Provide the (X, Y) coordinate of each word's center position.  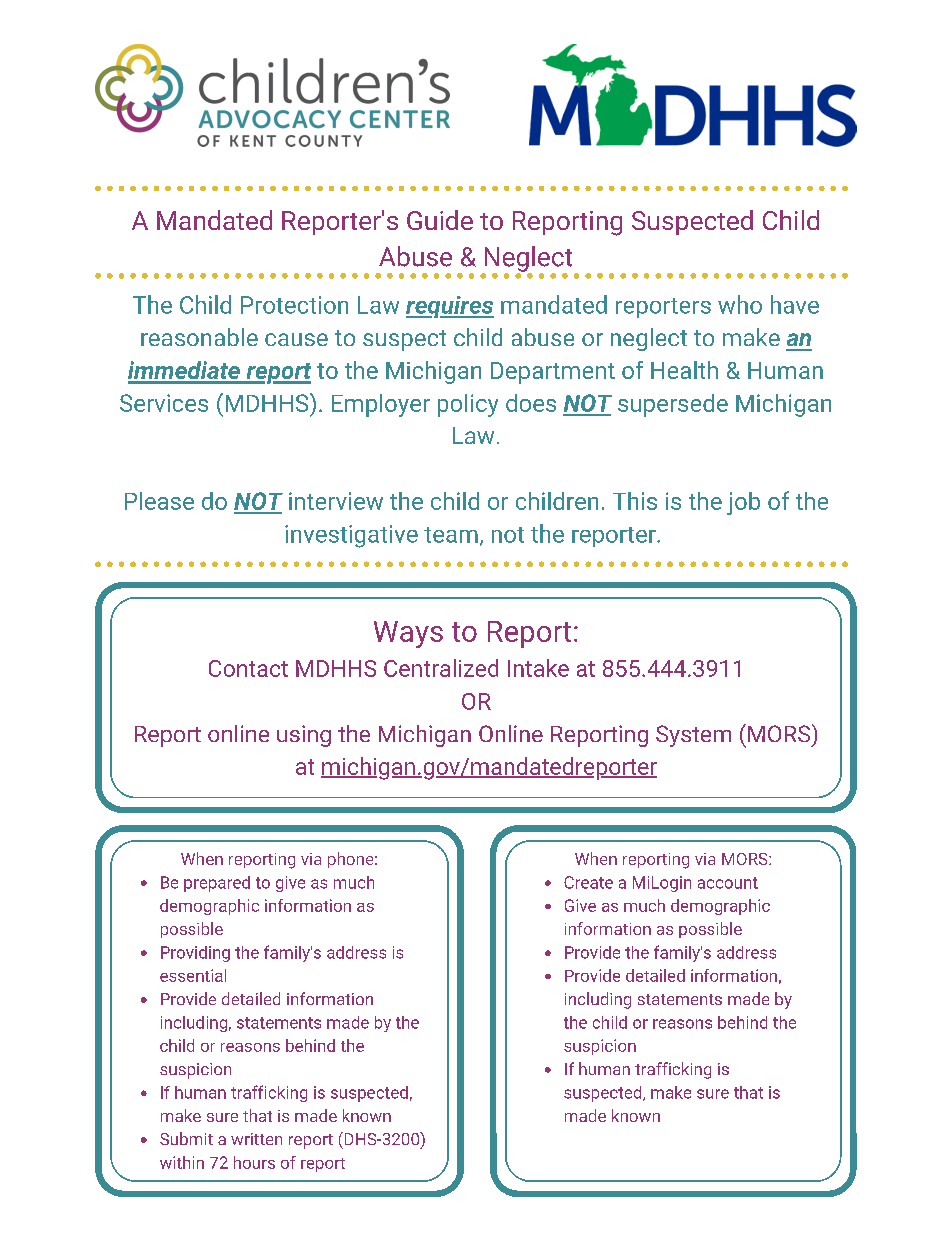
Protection (294, 305)
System (693, 736)
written (256, 1139)
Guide (440, 220)
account (728, 883)
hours (254, 1162)
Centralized (441, 668)
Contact (248, 668)
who (740, 304)
